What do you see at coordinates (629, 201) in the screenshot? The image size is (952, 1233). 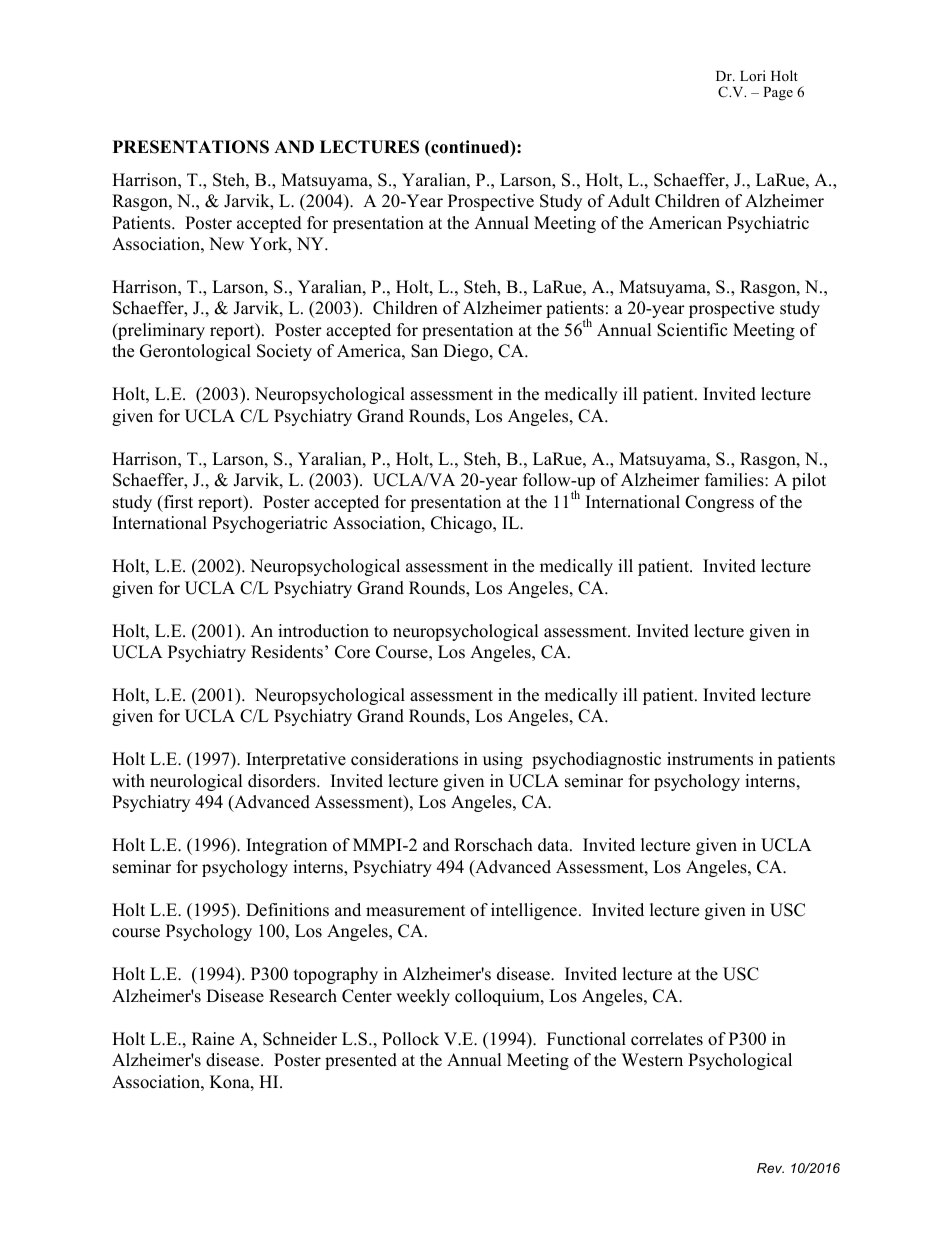 I see `Adult` at bounding box center [629, 201].
